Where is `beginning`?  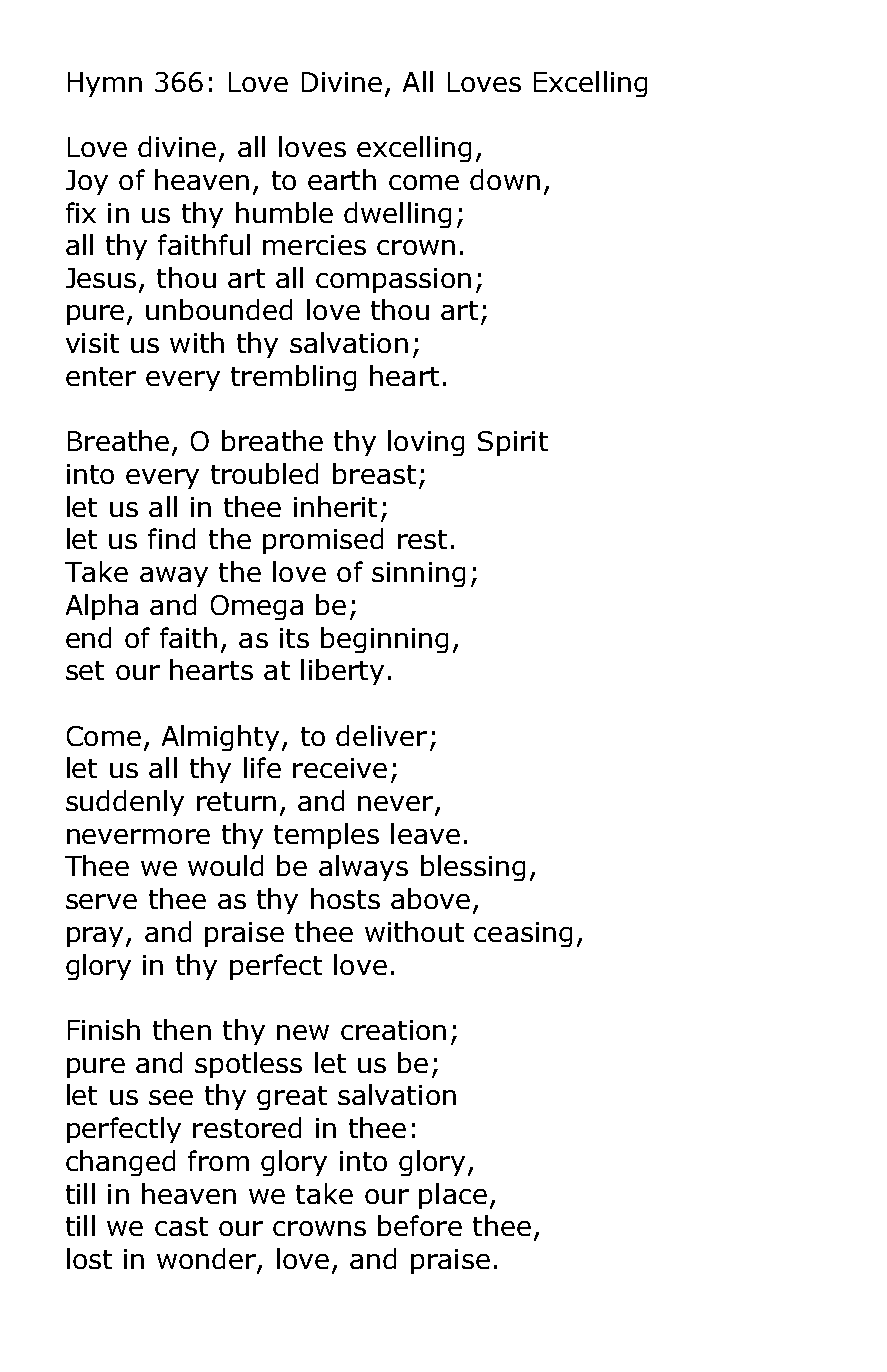 beginning is located at coordinates (384, 640).
